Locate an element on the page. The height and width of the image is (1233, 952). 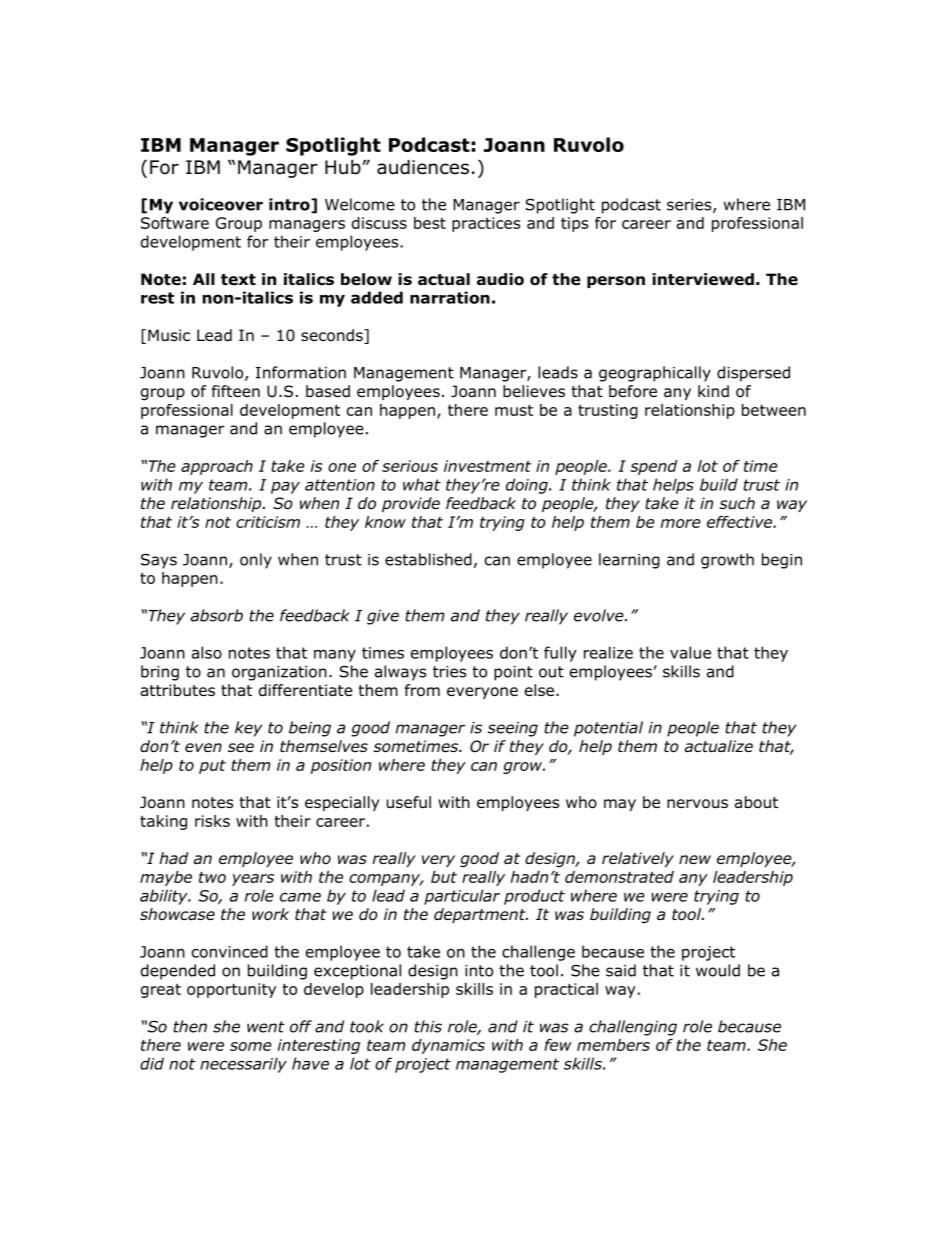
challenging is located at coordinates (633, 1028).
